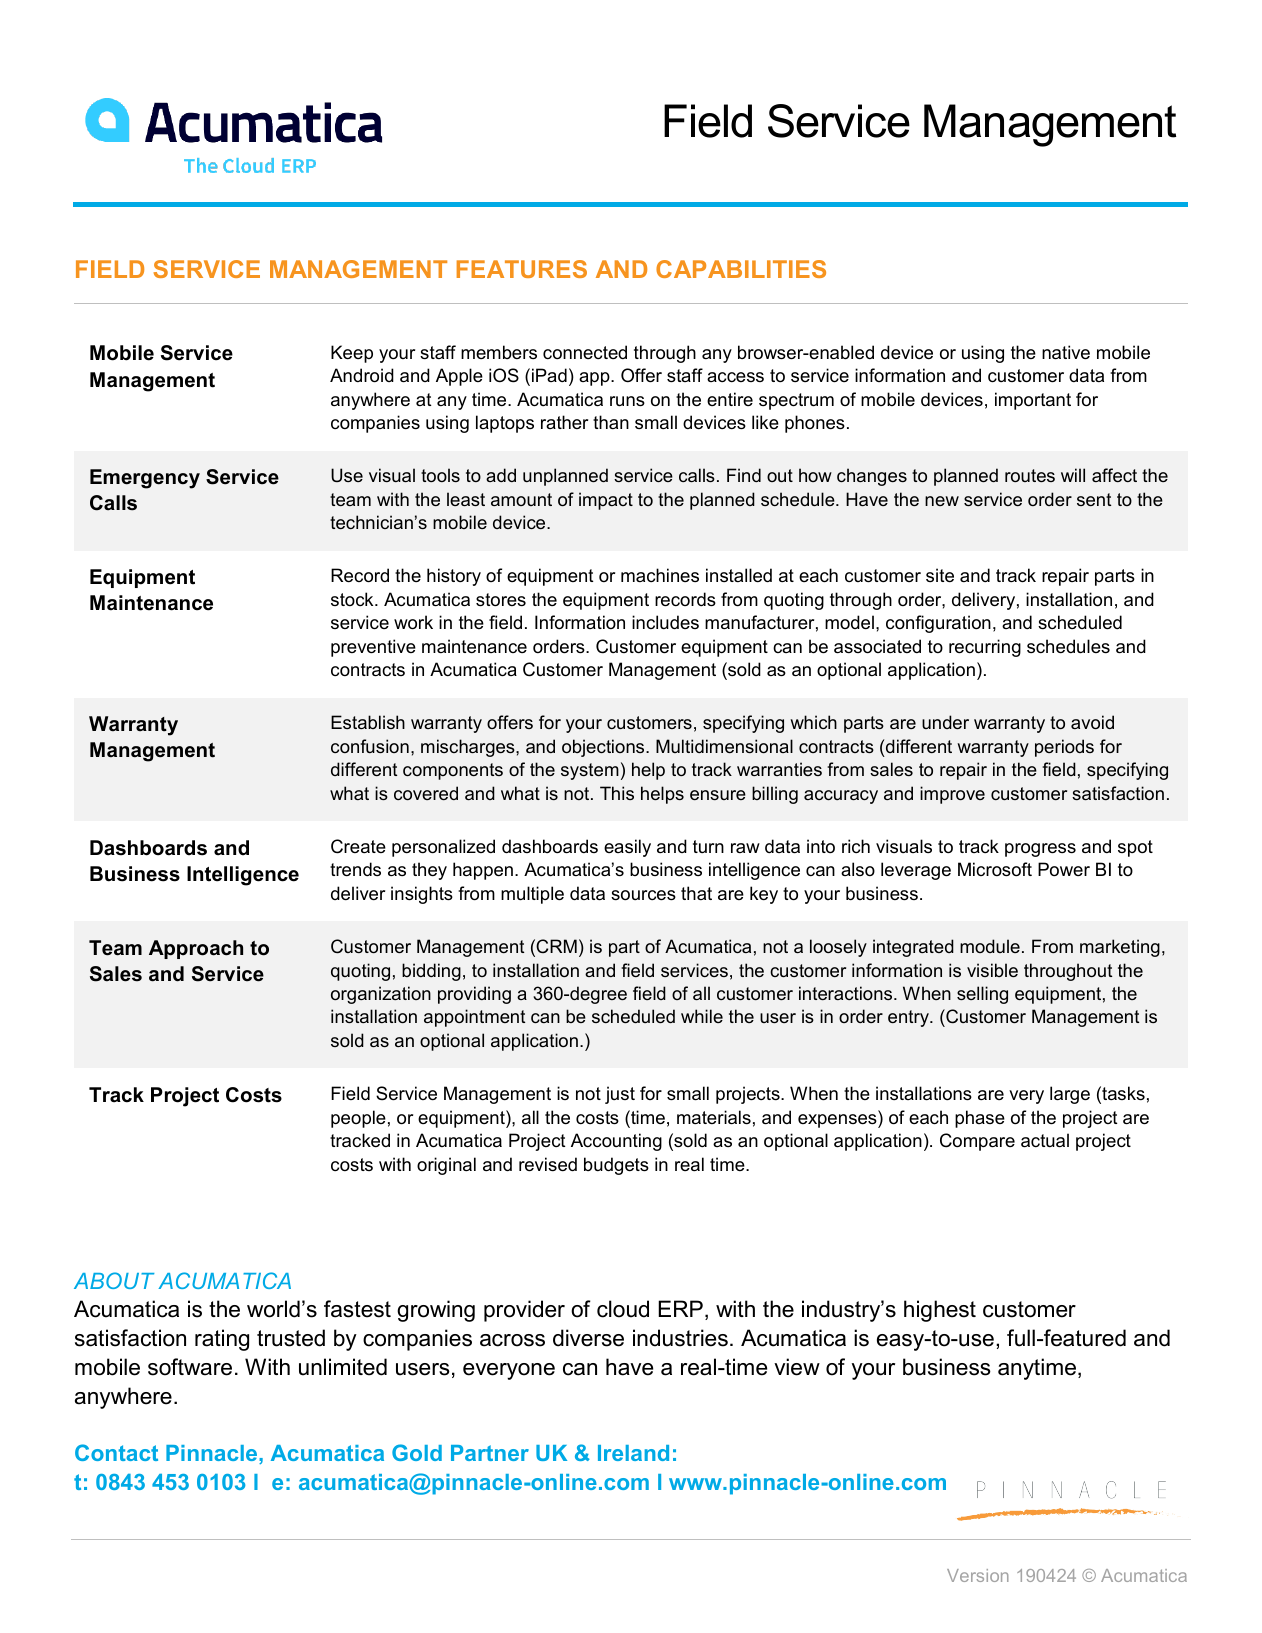 The height and width of the document is (1633, 1262). I want to click on under, so click(945, 722).
